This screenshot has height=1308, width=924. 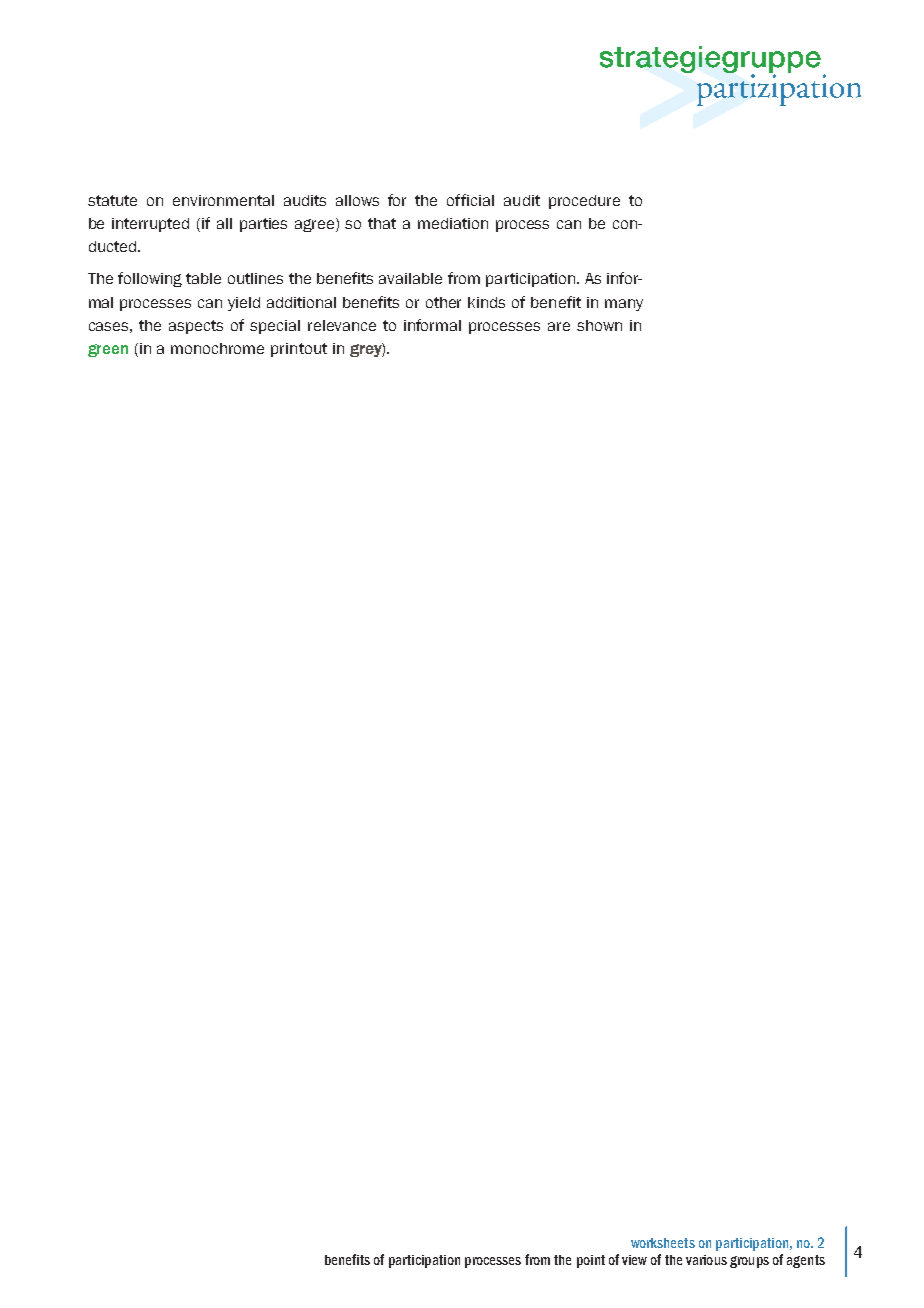 What do you see at coordinates (196, 327) in the screenshot?
I see `aspects` at bounding box center [196, 327].
